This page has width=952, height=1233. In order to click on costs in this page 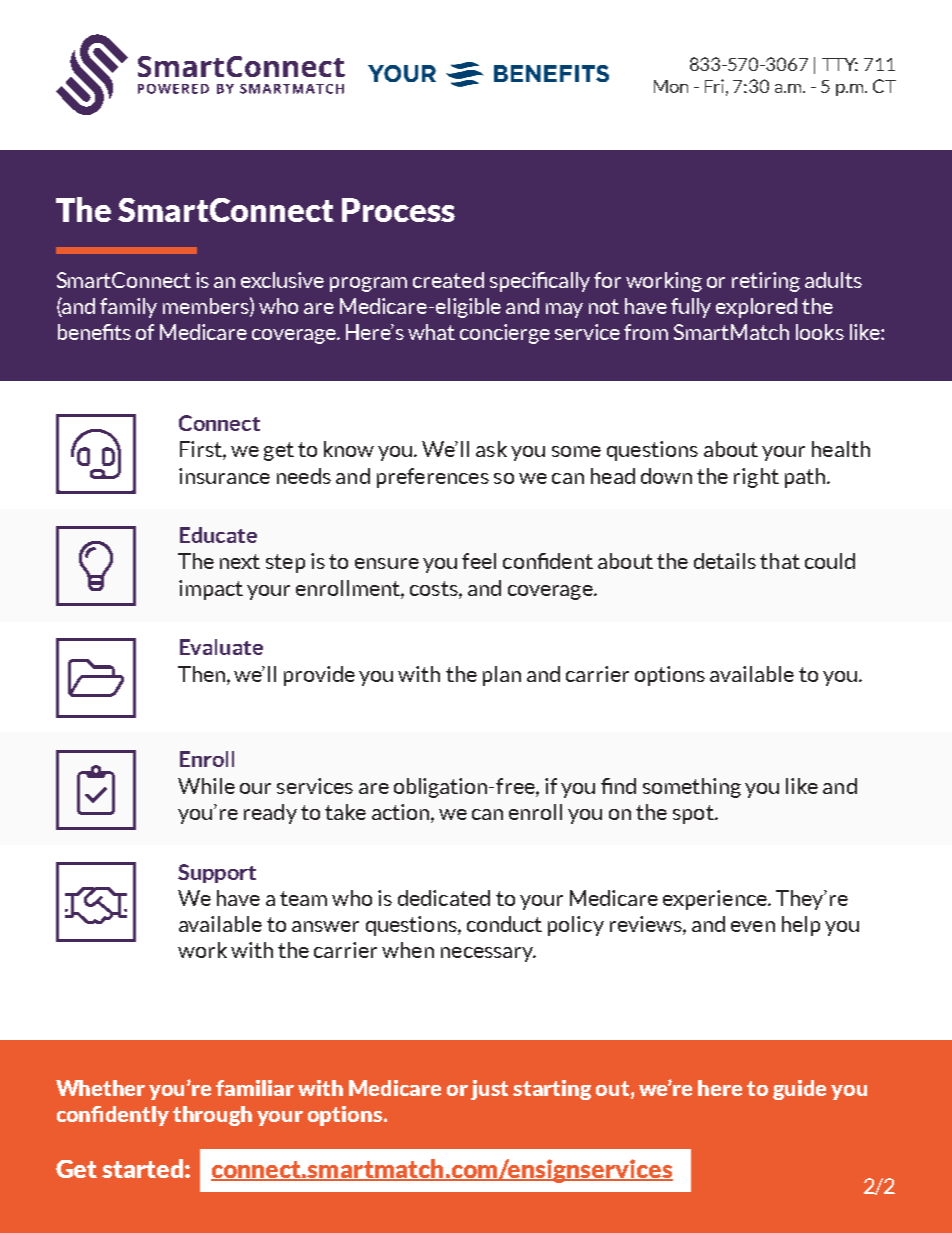, I will do `click(435, 588)`.
